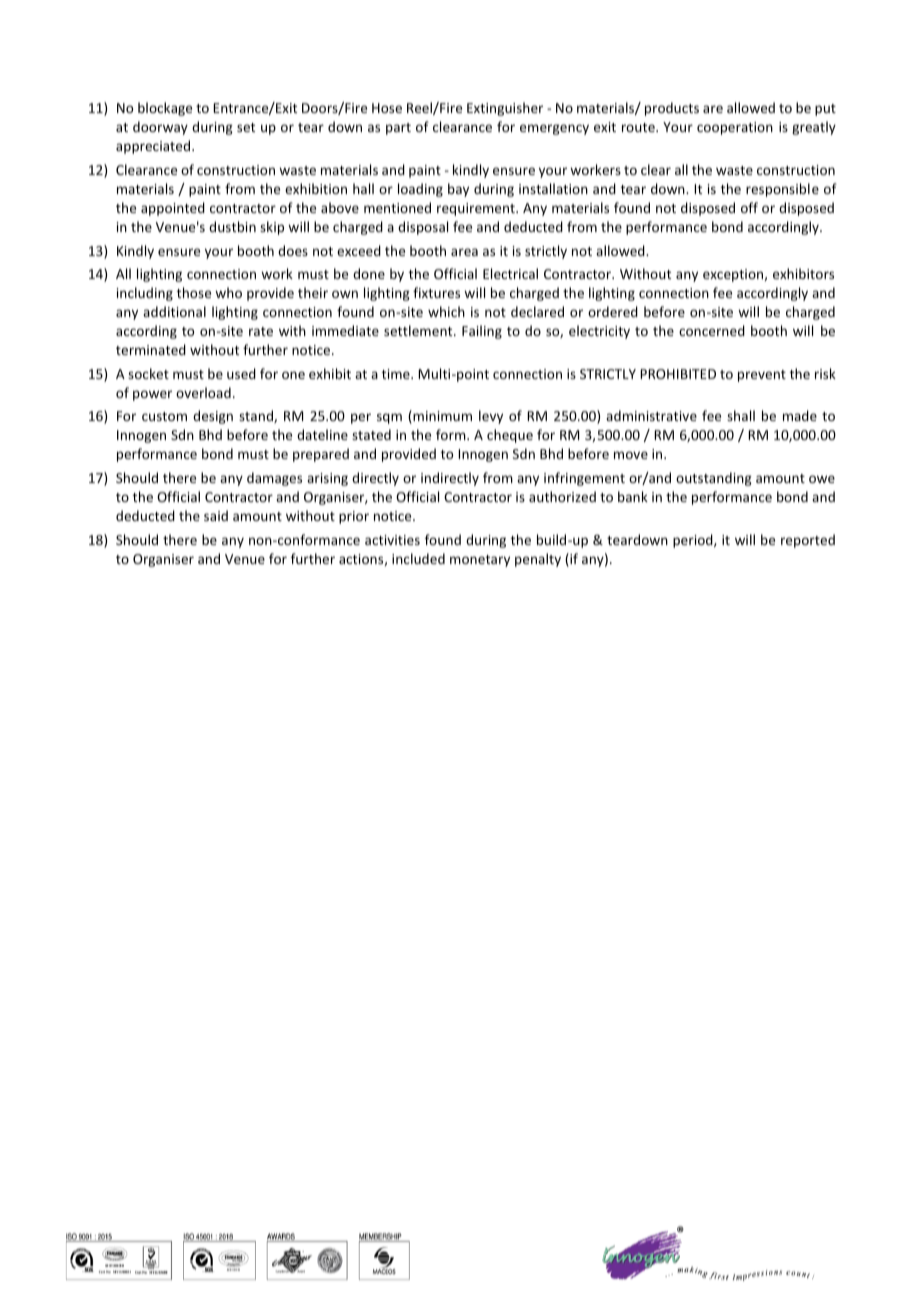  I want to click on monetary, so click(480, 561).
